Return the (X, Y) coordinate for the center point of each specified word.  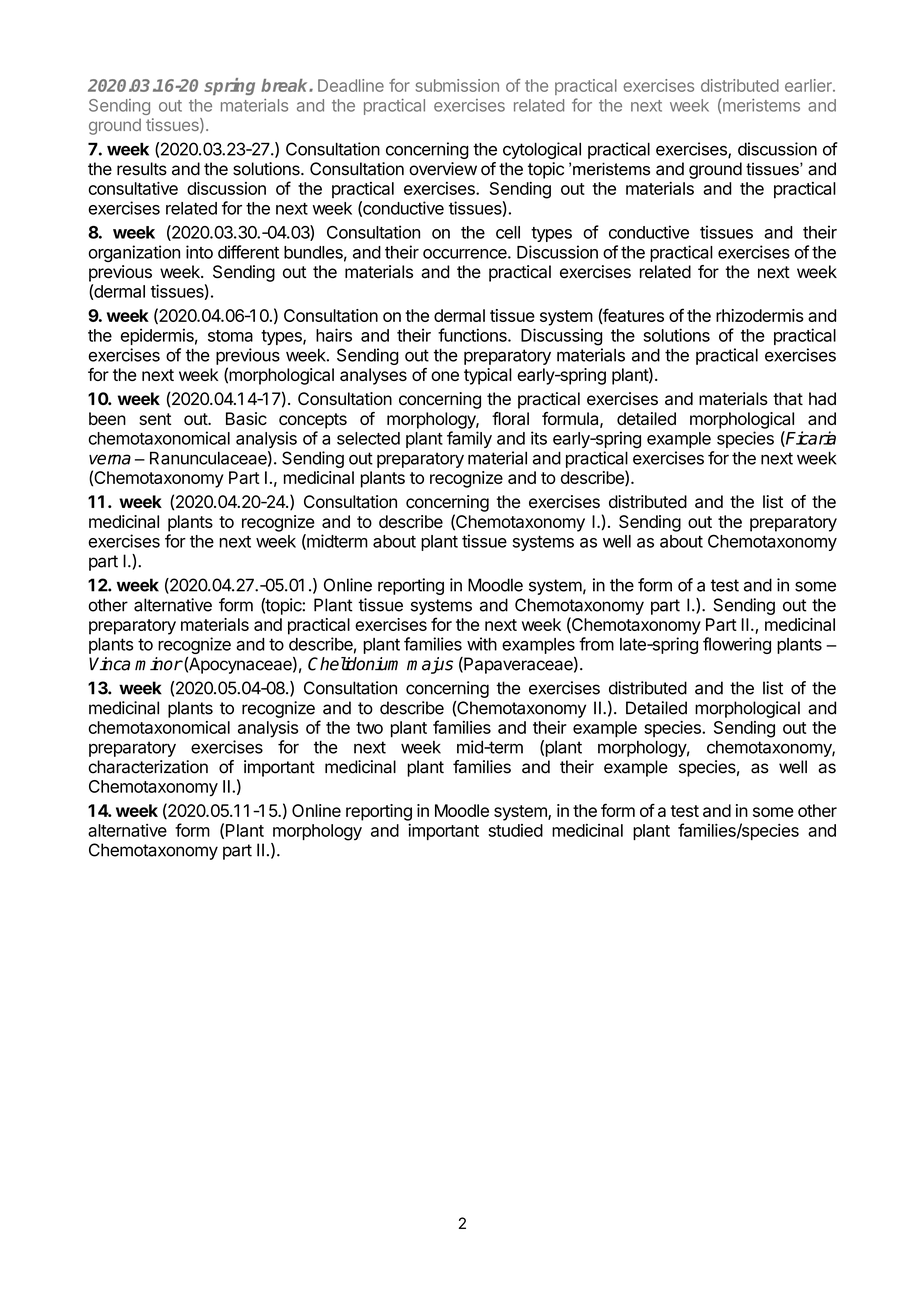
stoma (230, 336)
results (142, 169)
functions (473, 335)
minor (159, 664)
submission (457, 85)
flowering (737, 645)
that (788, 399)
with (482, 644)
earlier (809, 85)
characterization (148, 767)
